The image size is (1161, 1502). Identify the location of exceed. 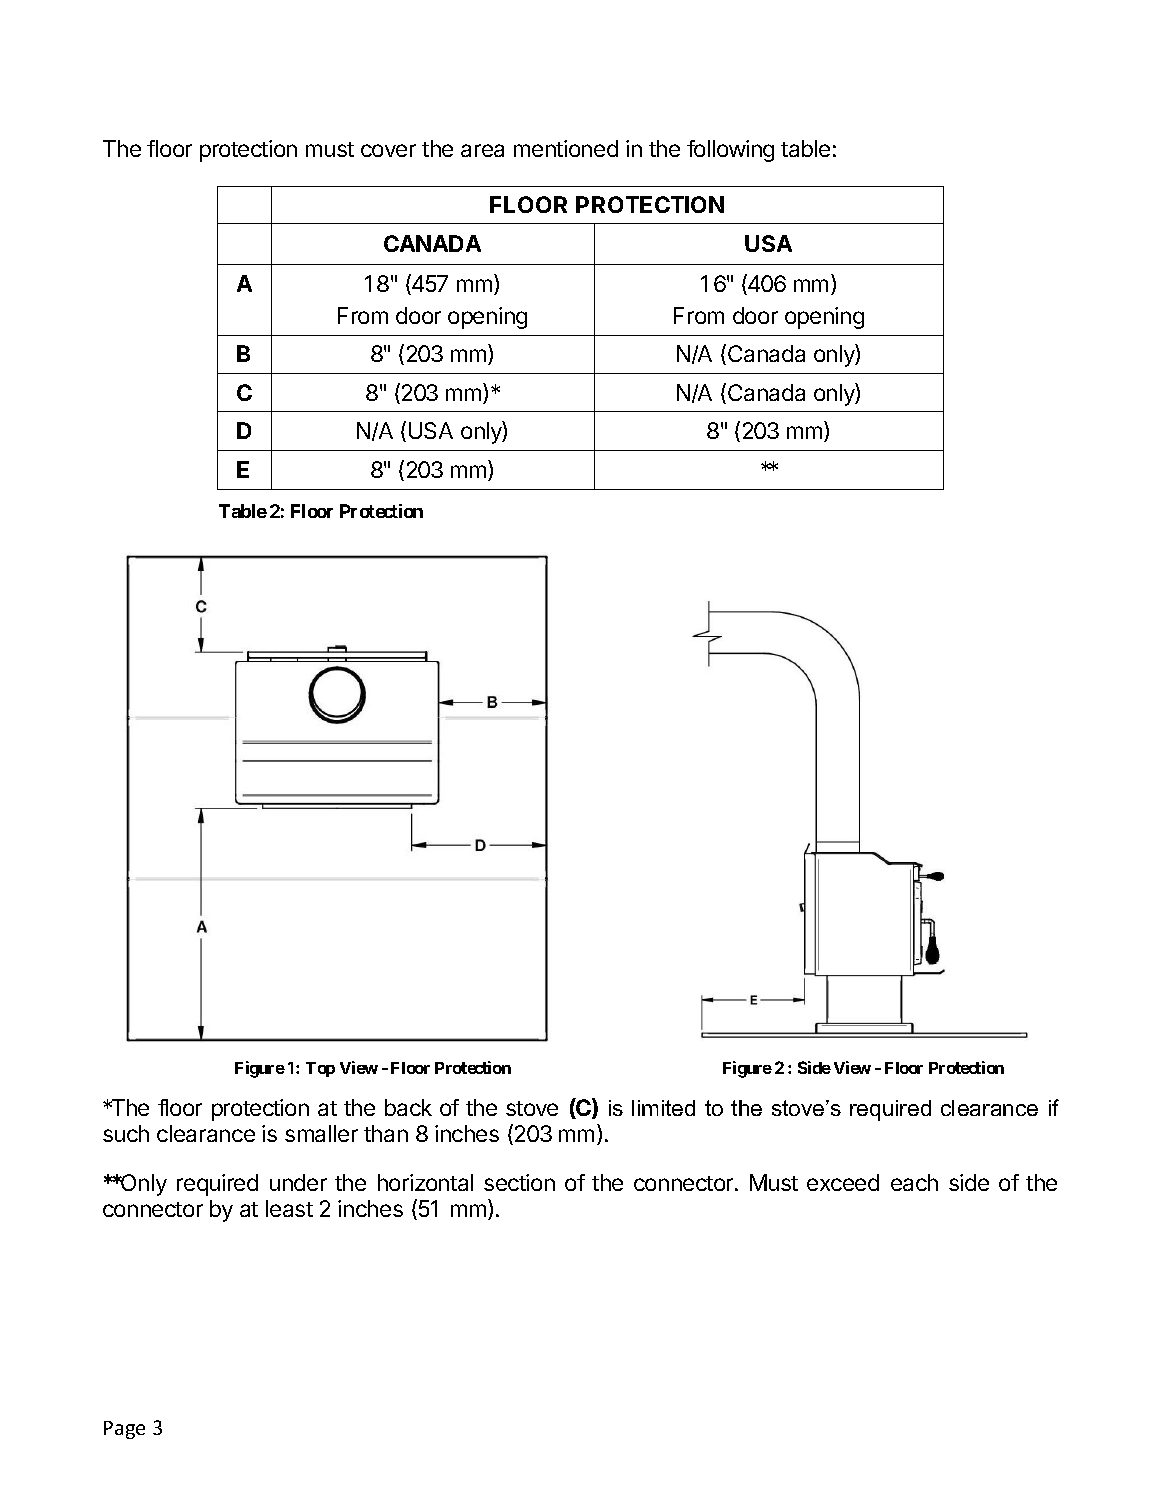
(843, 1182).
